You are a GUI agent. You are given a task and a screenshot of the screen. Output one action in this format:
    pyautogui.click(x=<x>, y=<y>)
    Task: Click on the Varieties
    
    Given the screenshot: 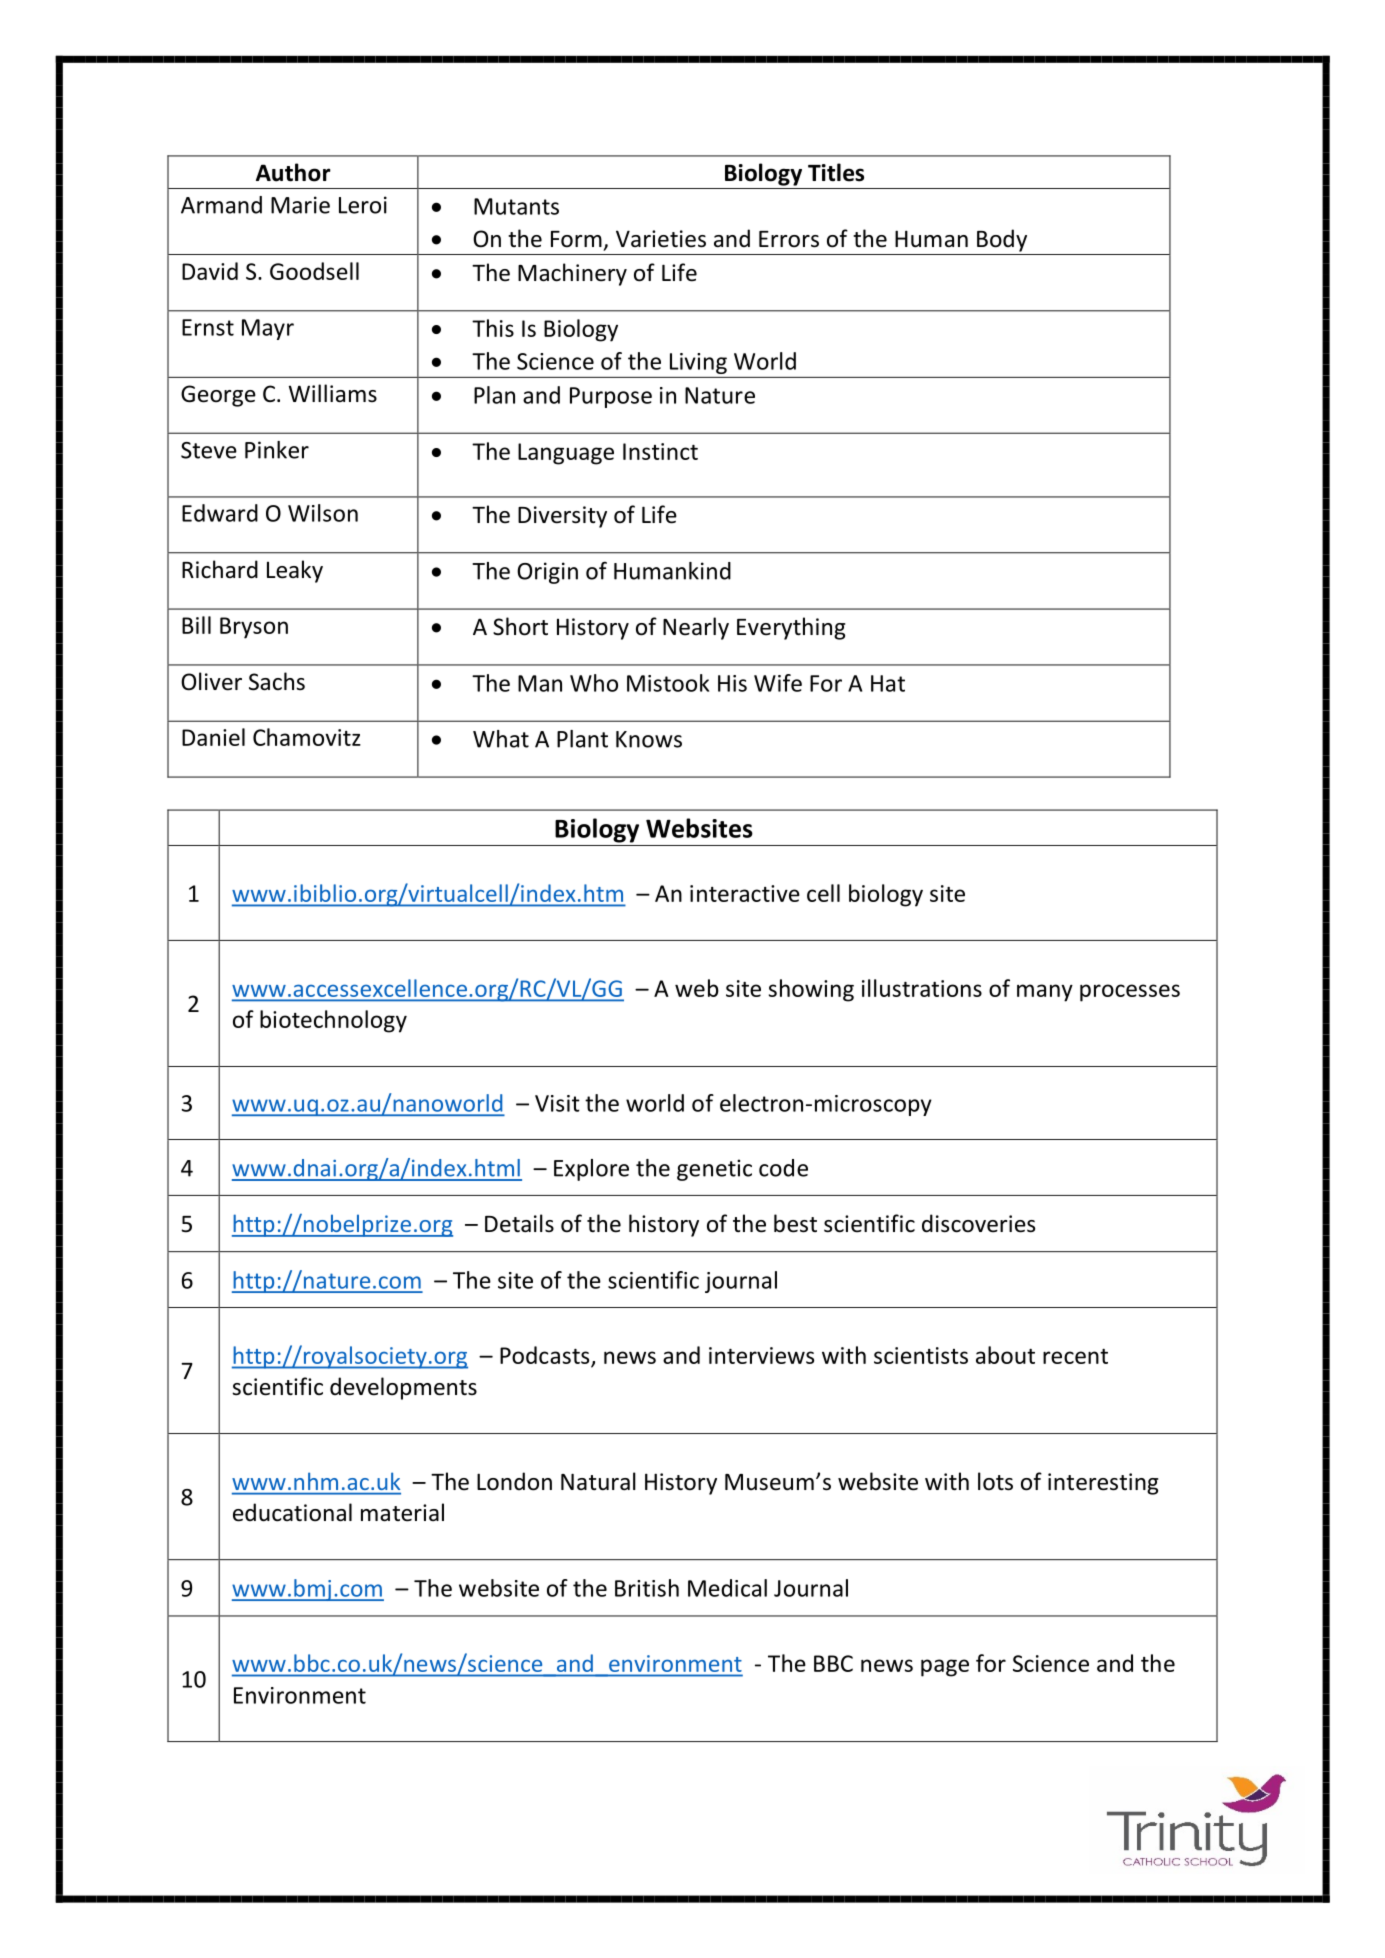 What is the action you would take?
    pyautogui.click(x=661, y=239)
